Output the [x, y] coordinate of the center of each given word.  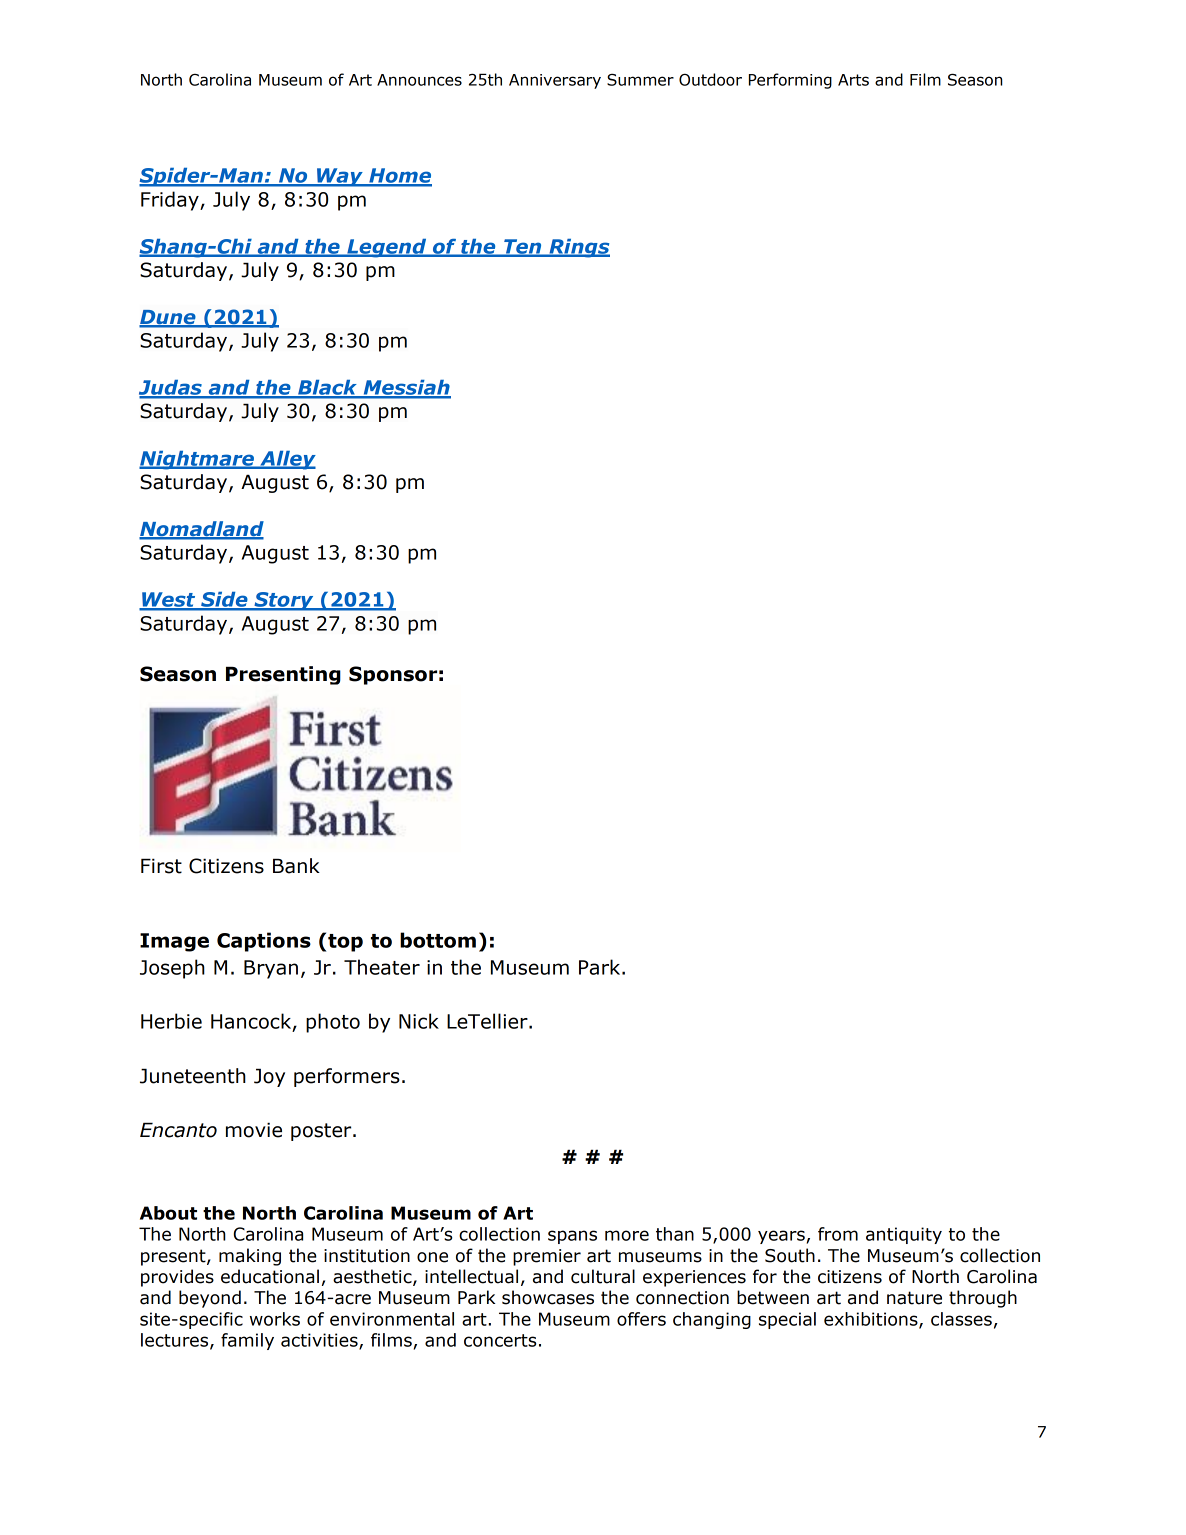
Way [340, 177]
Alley [287, 460]
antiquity [904, 1235]
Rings [578, 248]
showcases [548, 1297]
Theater [382, 967]
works [275, 1319]
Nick [419, 1021]
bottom [438, 940]
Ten [523, 247]
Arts [853, 80]
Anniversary [555, 81]
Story [284, 601]
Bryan [271, 969]
